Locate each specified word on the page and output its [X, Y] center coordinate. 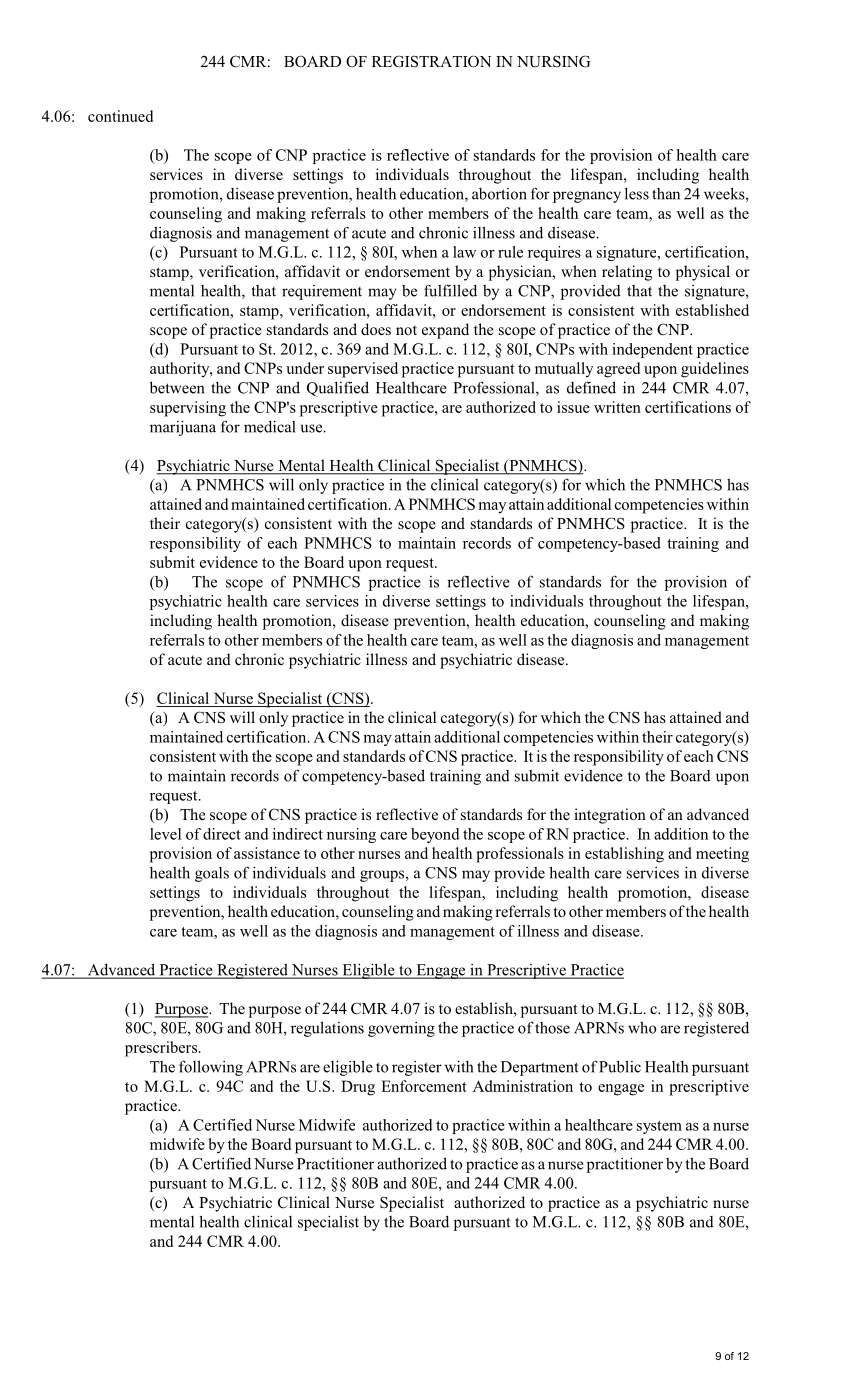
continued [120, 116]
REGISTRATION [431, 61]
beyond [435, 835]
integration [610, 816]
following [211, 1068]
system [659, 1127]
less [637, 193]
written [617, 407]
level [165, 834]
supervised [363, 370]
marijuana [183, 428]
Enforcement [424, 1086]
